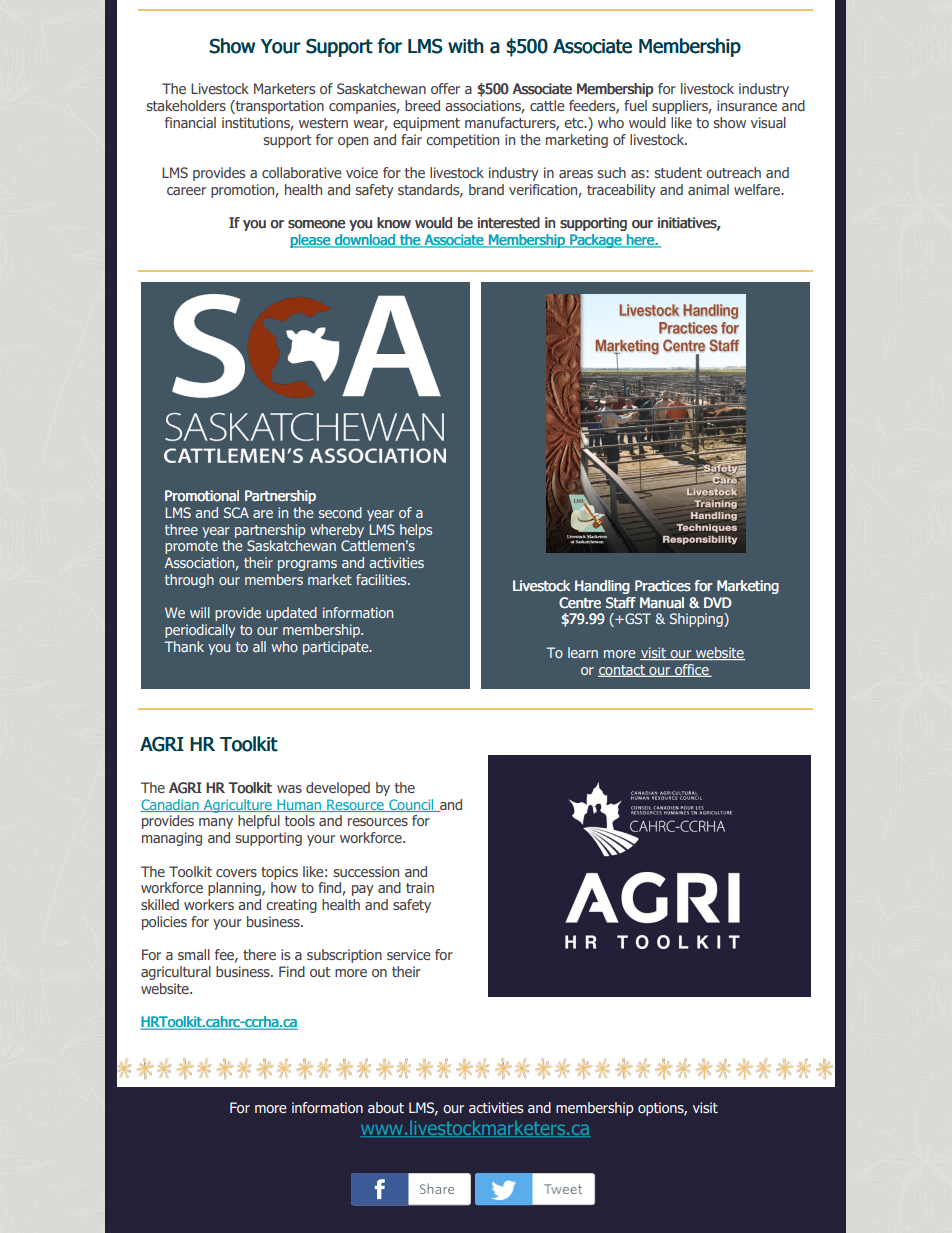  Describe the element at coordinates (445, 88) in the screenshot. I see `offer` at that location.
